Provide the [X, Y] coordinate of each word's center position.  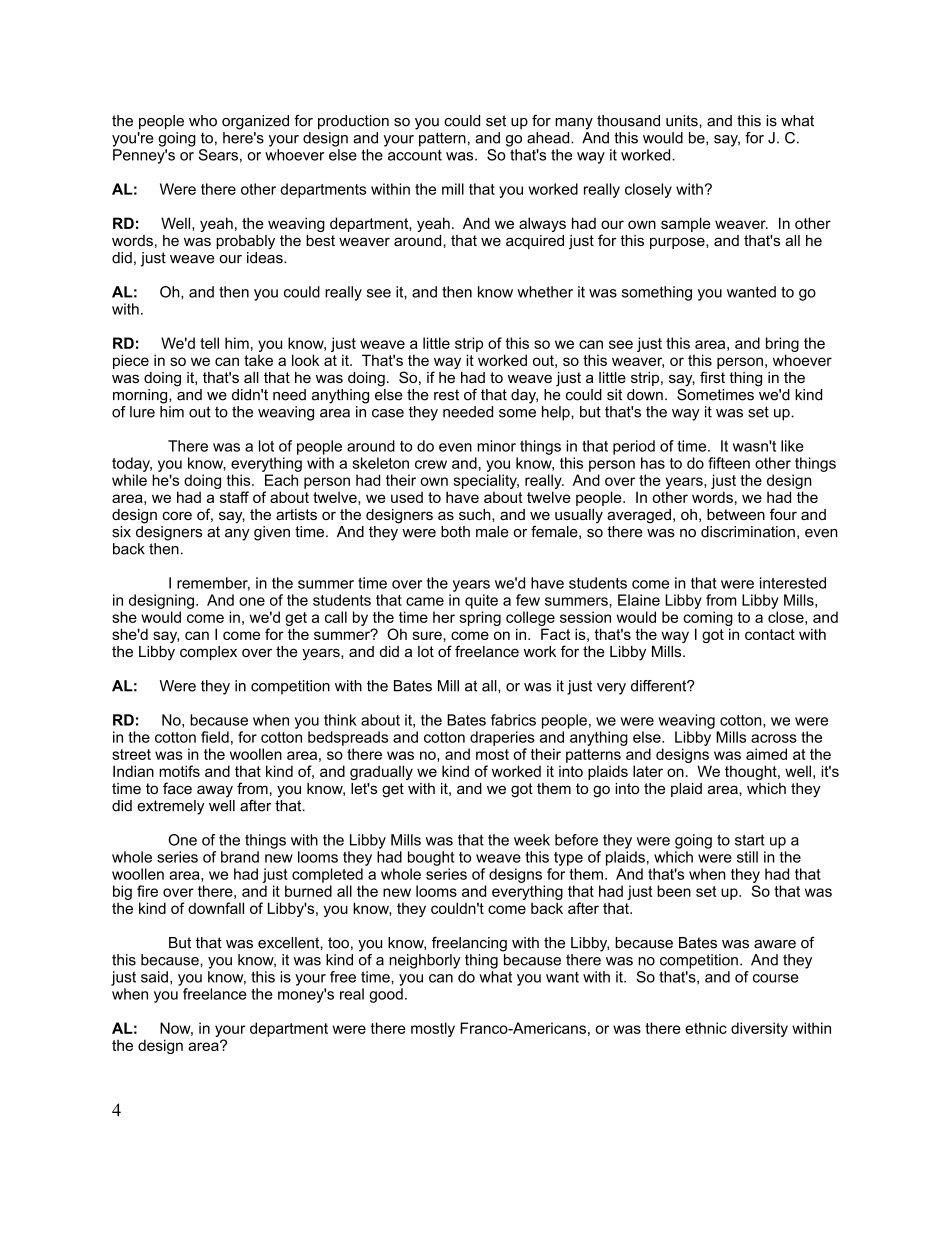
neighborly [425, 961]
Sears [218, 155]
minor [496, 446]
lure [142, 412]
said [154, 977]
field [215, 737]
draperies [502, 738]
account [415, 155]
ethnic [706, 1028]
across [774, 738]
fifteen [729, 463]
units [683, 121]
